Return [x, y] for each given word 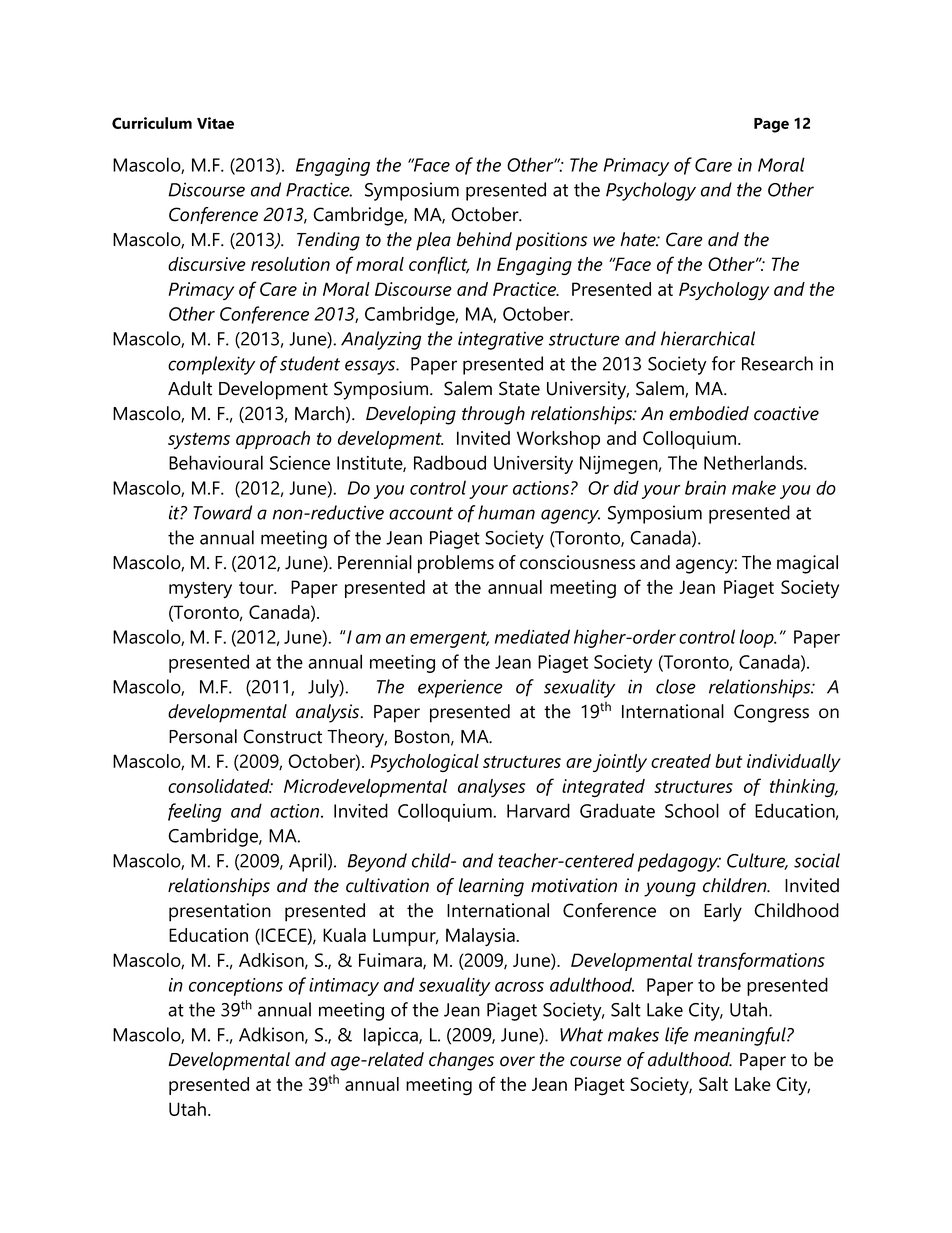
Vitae [215, 123]
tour [257, 588]
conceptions [236, 987]
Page [771, 125]
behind [484, 239]
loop [758, 638]
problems [456, 564]
